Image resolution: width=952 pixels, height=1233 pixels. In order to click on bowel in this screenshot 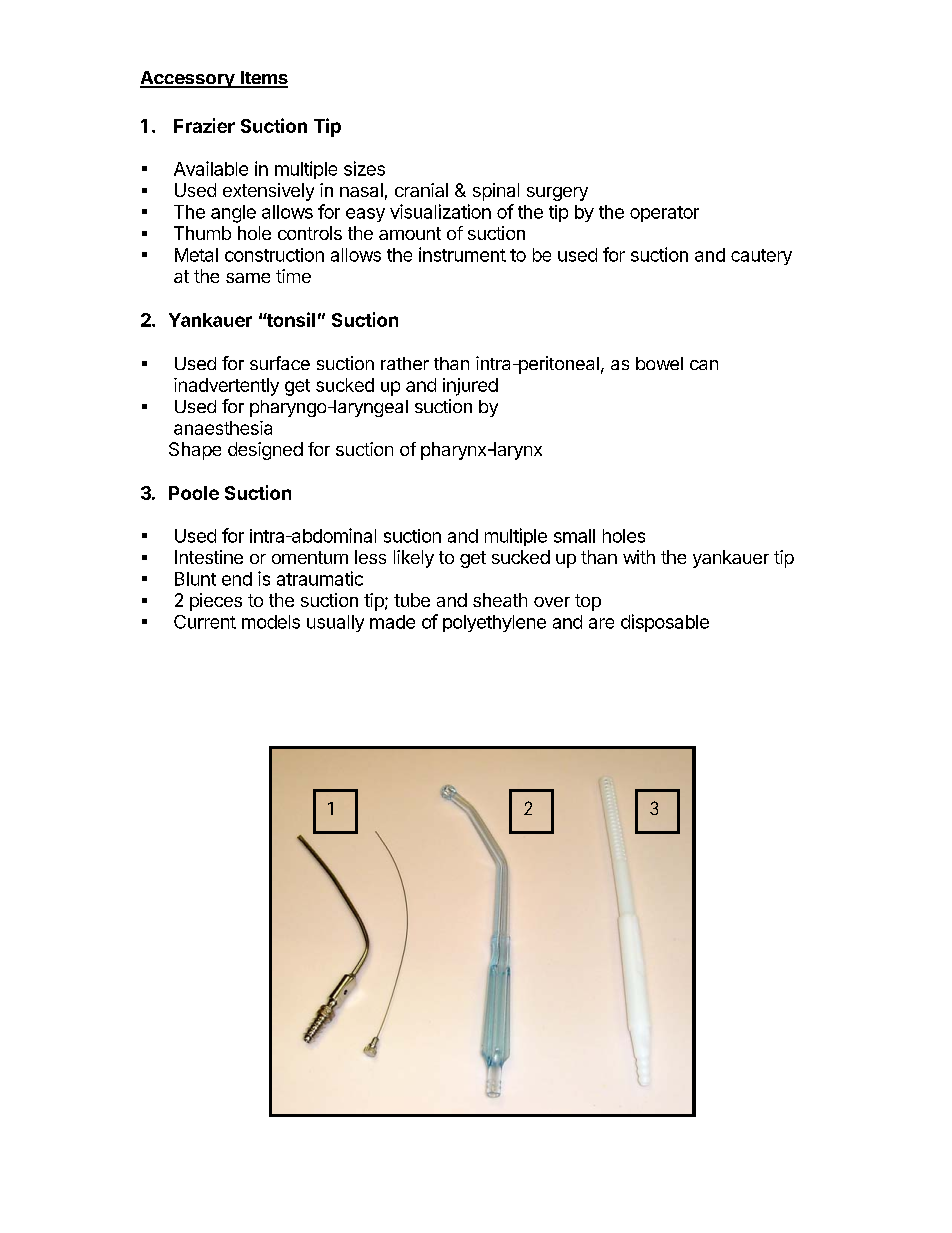, I will do `click(659, 363)`.
